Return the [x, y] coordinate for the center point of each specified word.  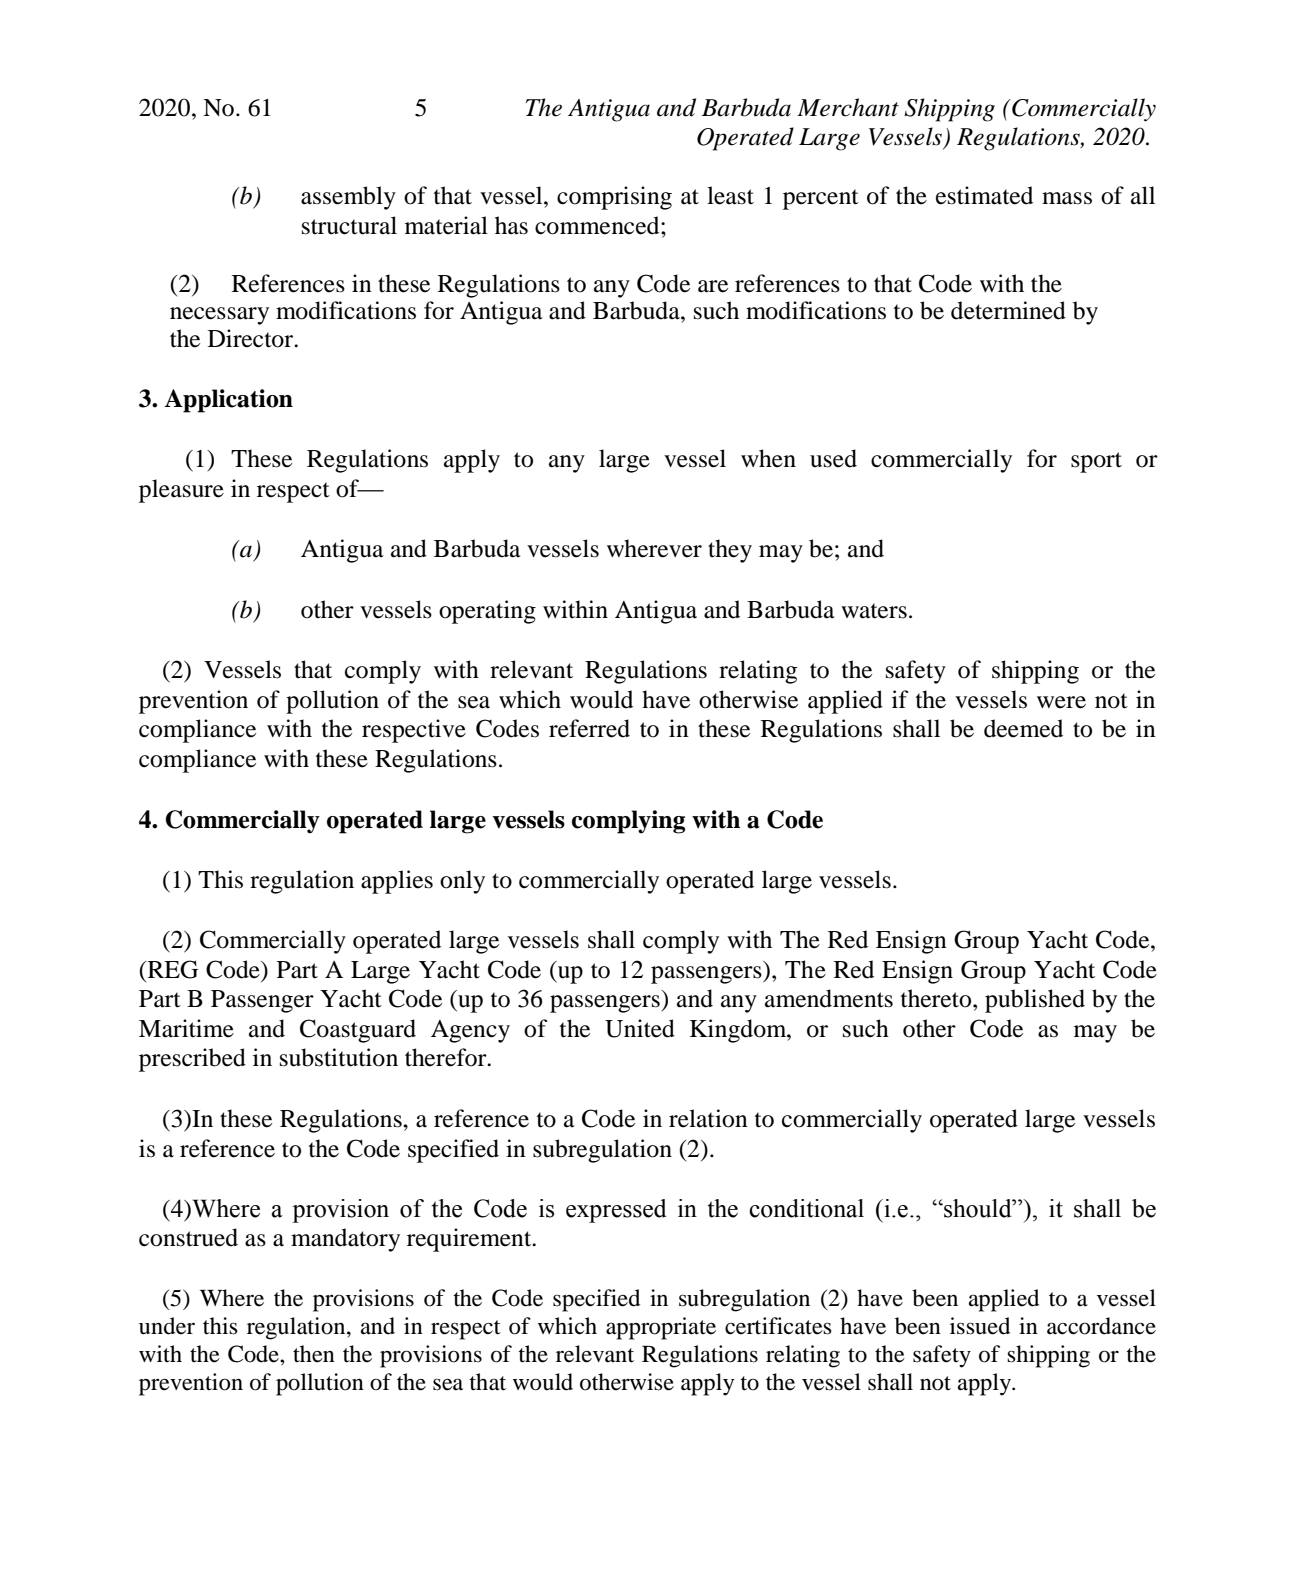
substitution [339, 1057]
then [314, 1354]
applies [397, 882]
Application [228, 401]
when [768, 458]
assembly [348, 198]
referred [589, 728]
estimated [984, 195]
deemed [1023, 728]
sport [1096, 462]
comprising [614, 198]
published [1035, 1001]
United [640, 1028]
